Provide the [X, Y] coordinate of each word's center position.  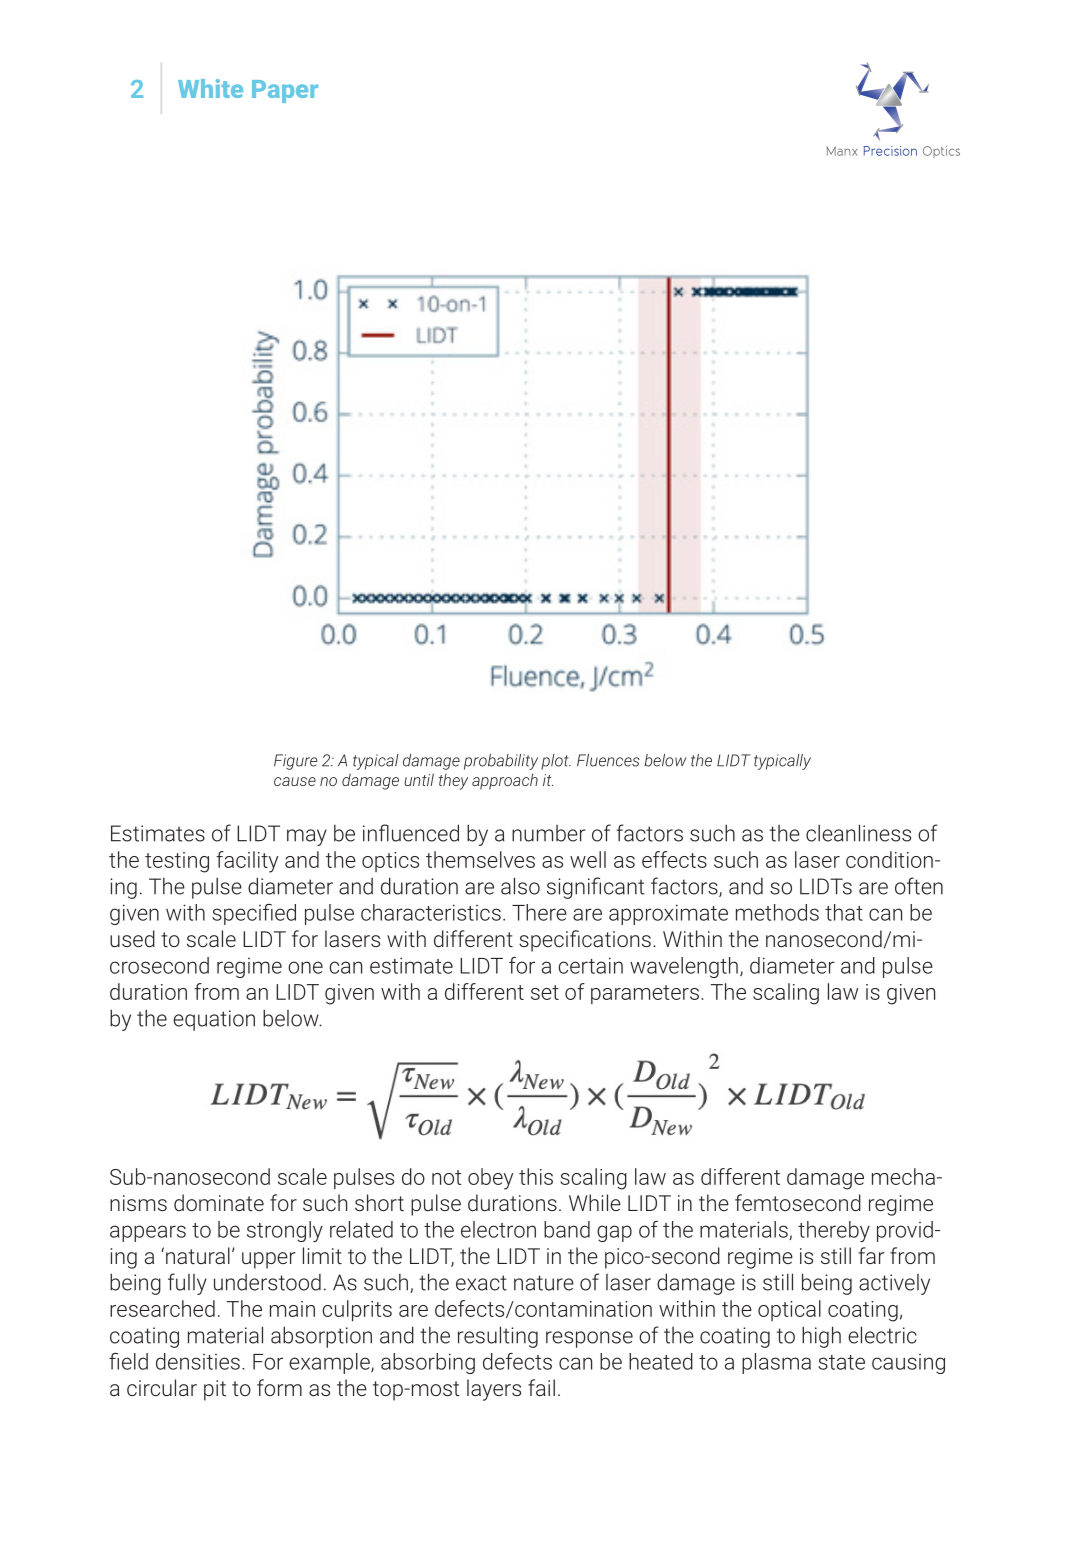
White [210, 88]
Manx [842, 151]
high [821, 1337]
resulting [498, 1337]
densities [198, 1361]
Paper [285, 91]
